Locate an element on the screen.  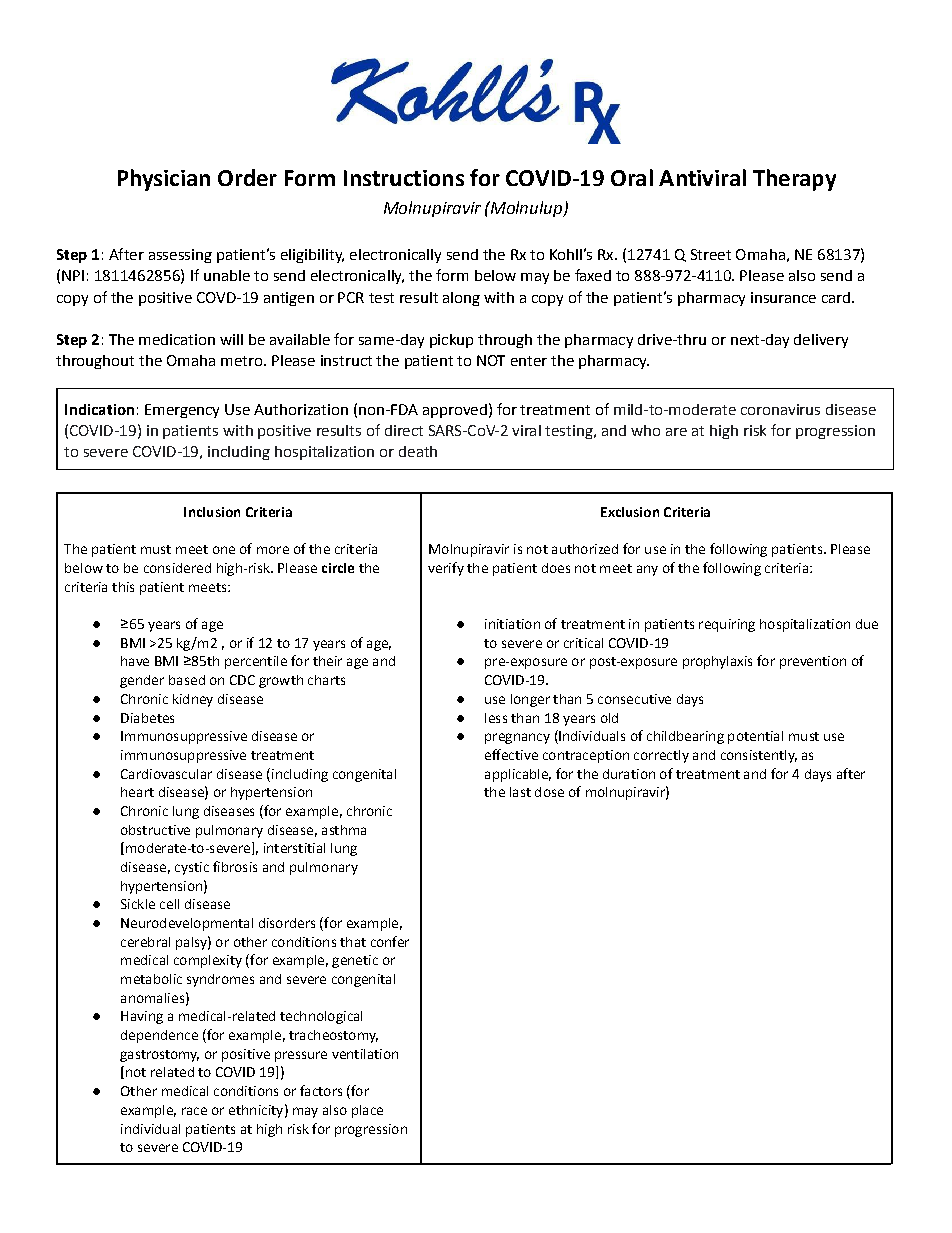
prevention is located at coordinates (813, 662).
